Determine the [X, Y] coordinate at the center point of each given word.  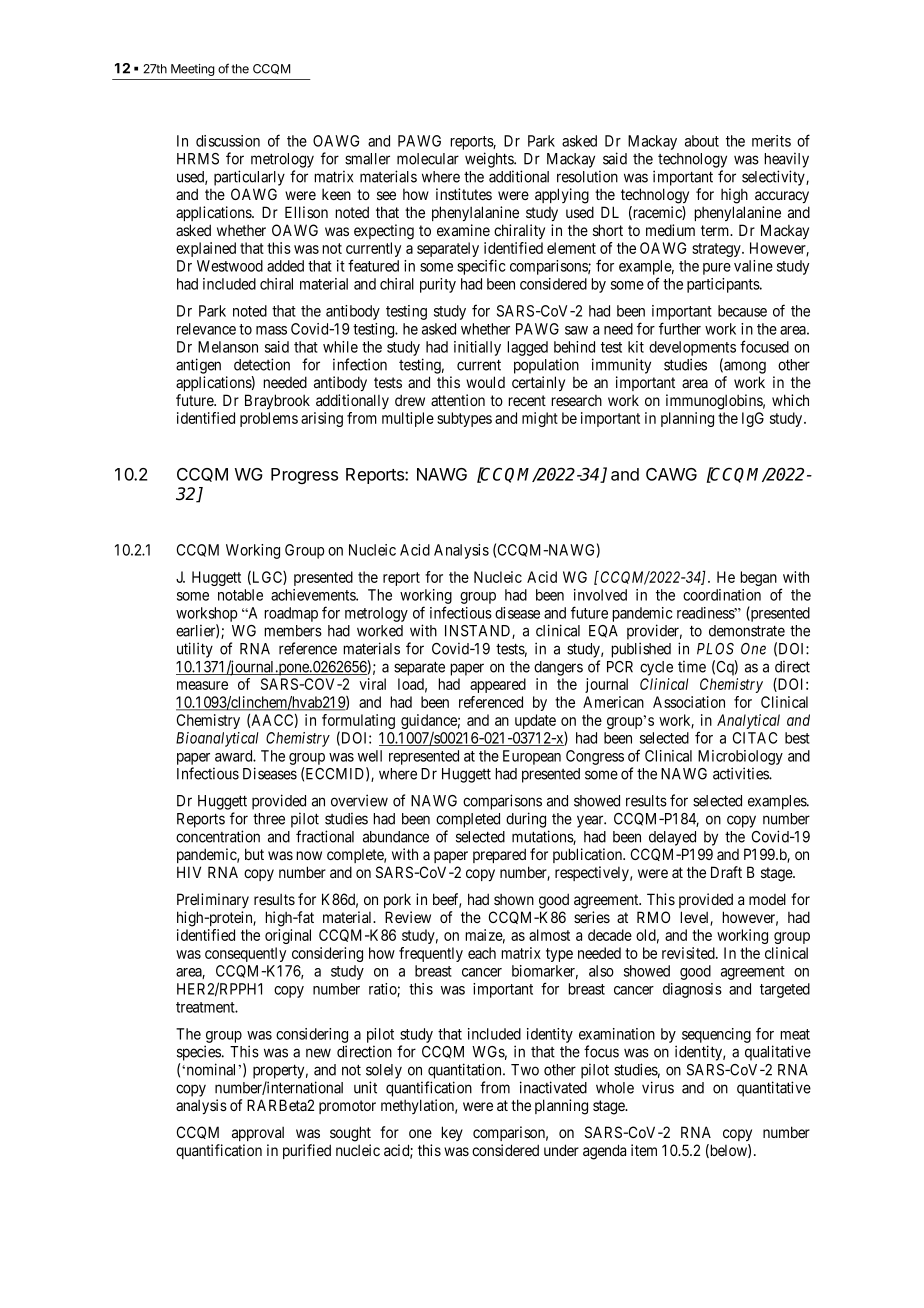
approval [258, 1133]
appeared [498, 685]
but [254, 854]
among [744, 367]
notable [240, 595]
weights [490, 160]
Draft [726, 872]
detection [262, 364]
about [702, 141]
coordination [722, 595]
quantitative [774, 1089]
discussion [228, 141]
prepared [499, 855]
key [452, 1133]
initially [477, 348]
